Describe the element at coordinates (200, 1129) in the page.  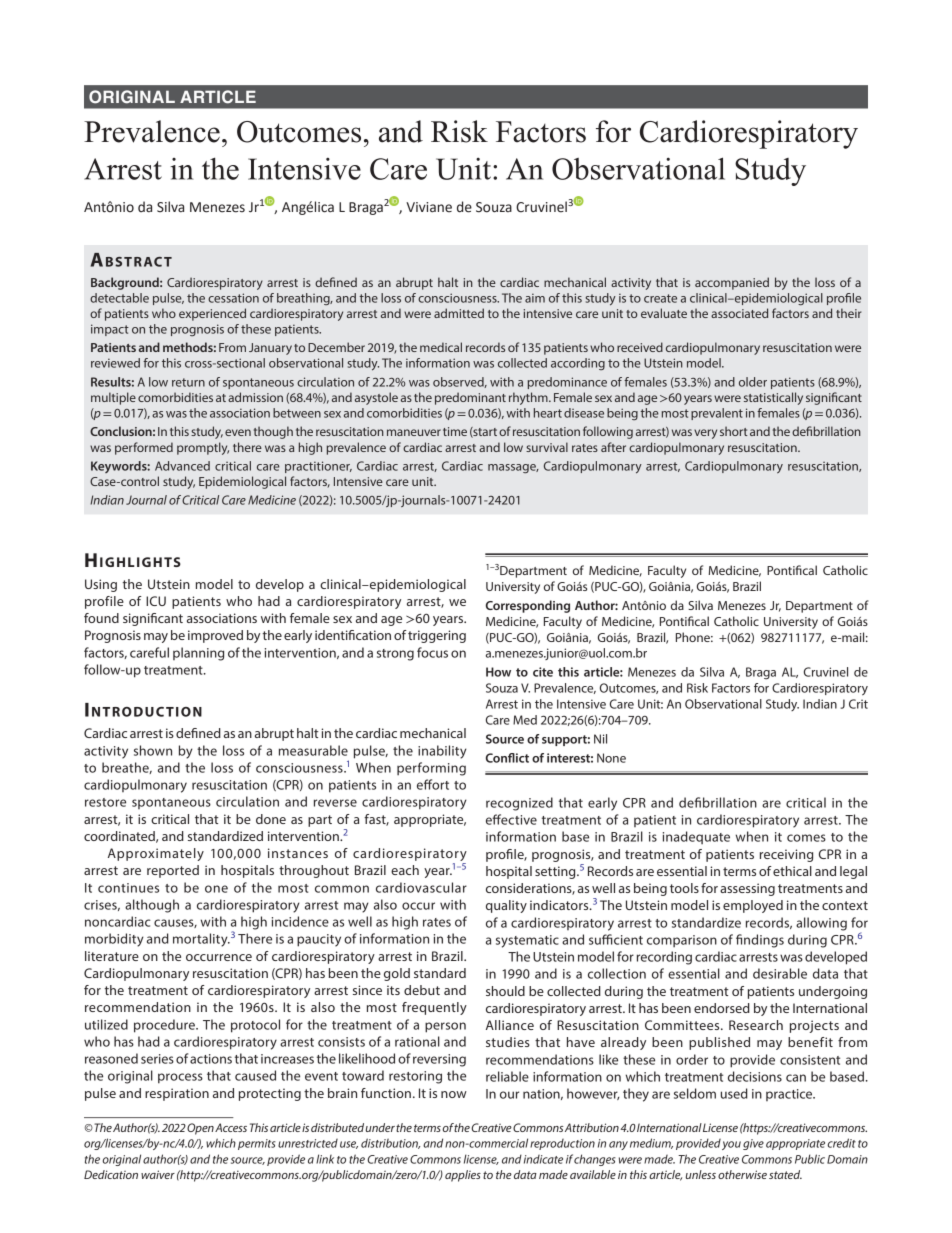
I see `Open` at that location.
